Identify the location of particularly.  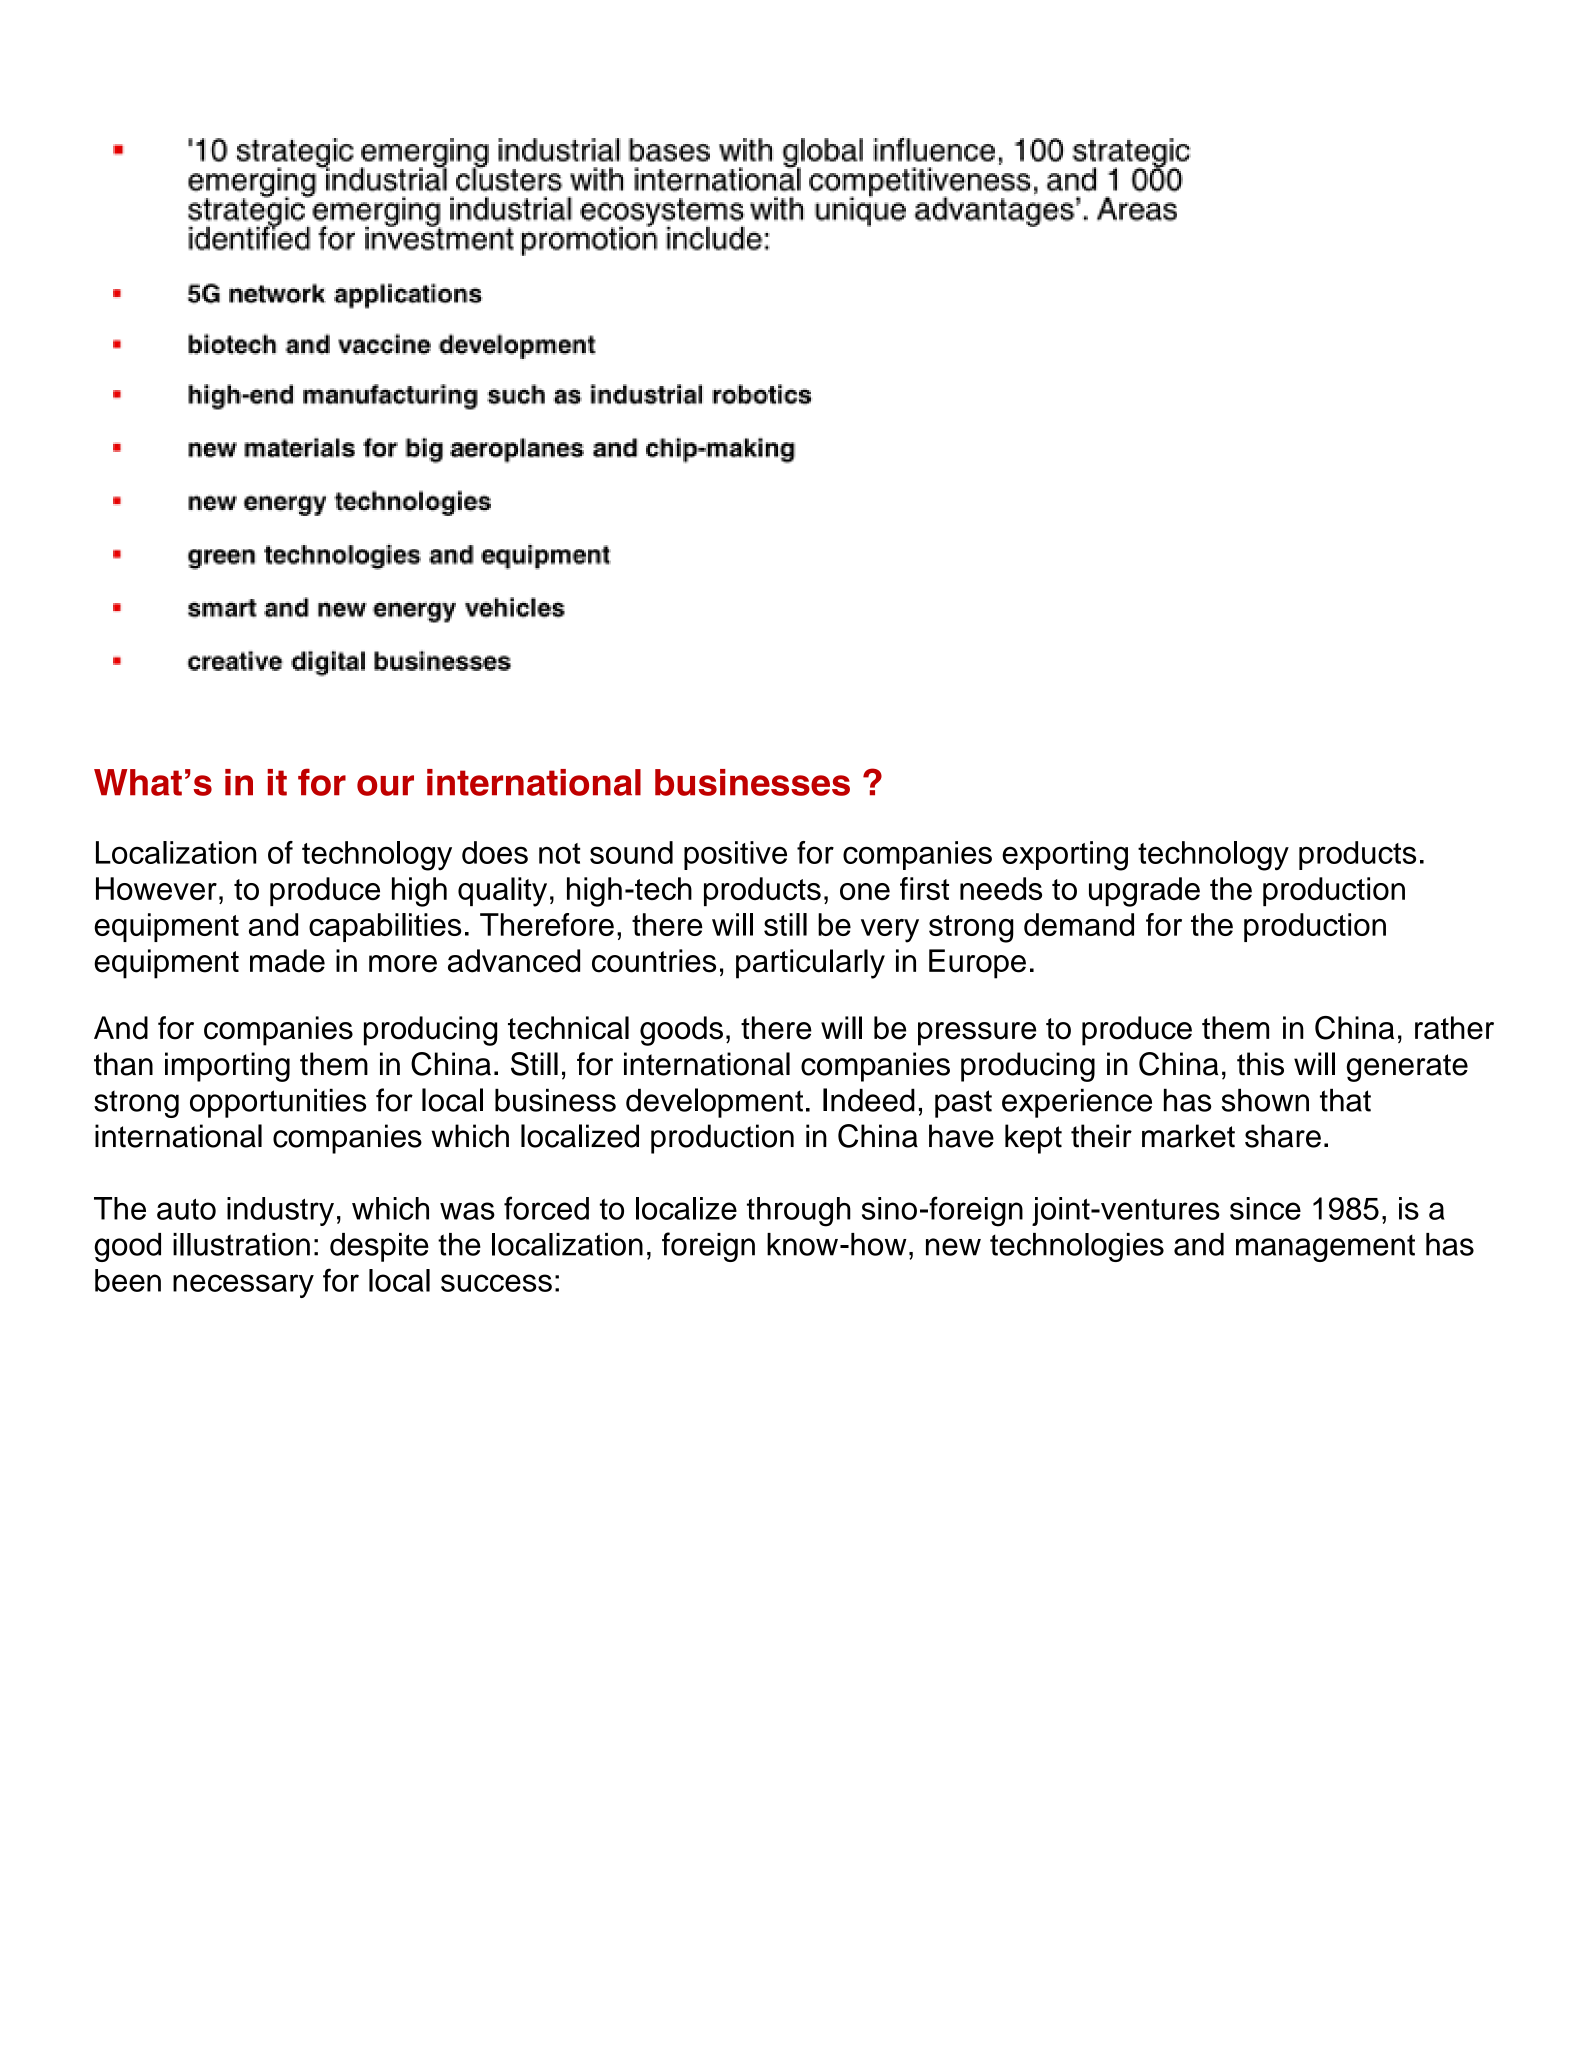
(810, 964).
